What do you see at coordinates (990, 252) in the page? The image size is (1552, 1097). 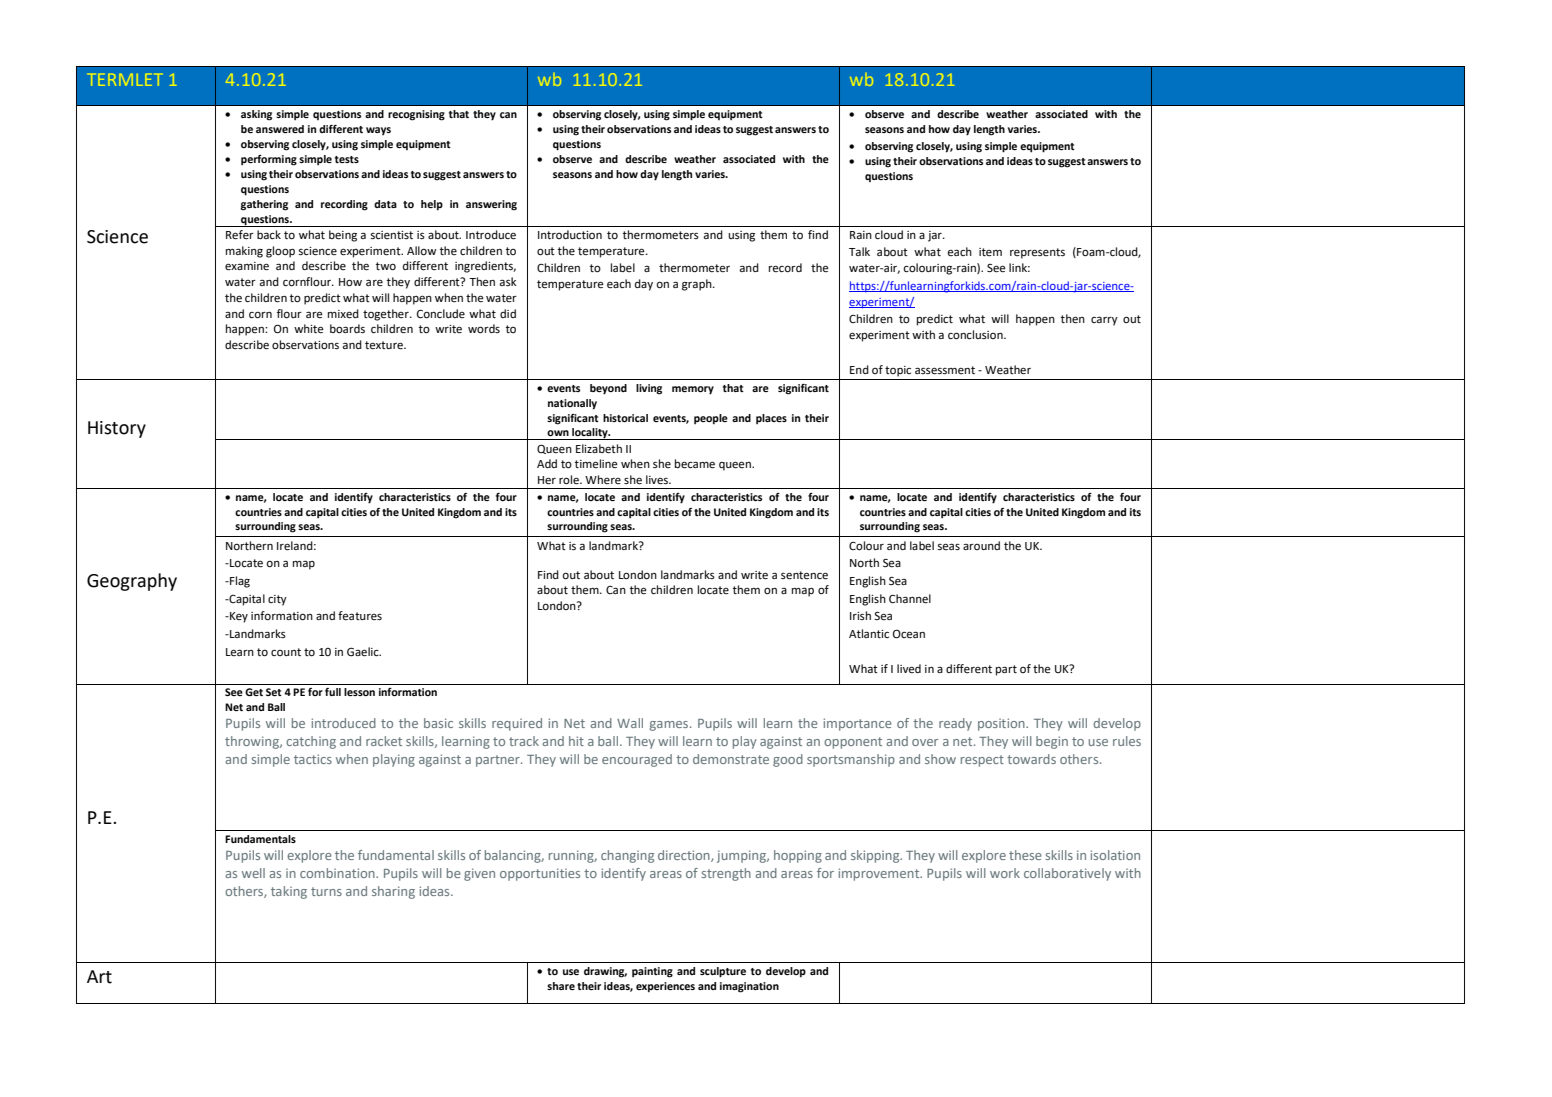 I see `item` at bounding box center [990, 252].
